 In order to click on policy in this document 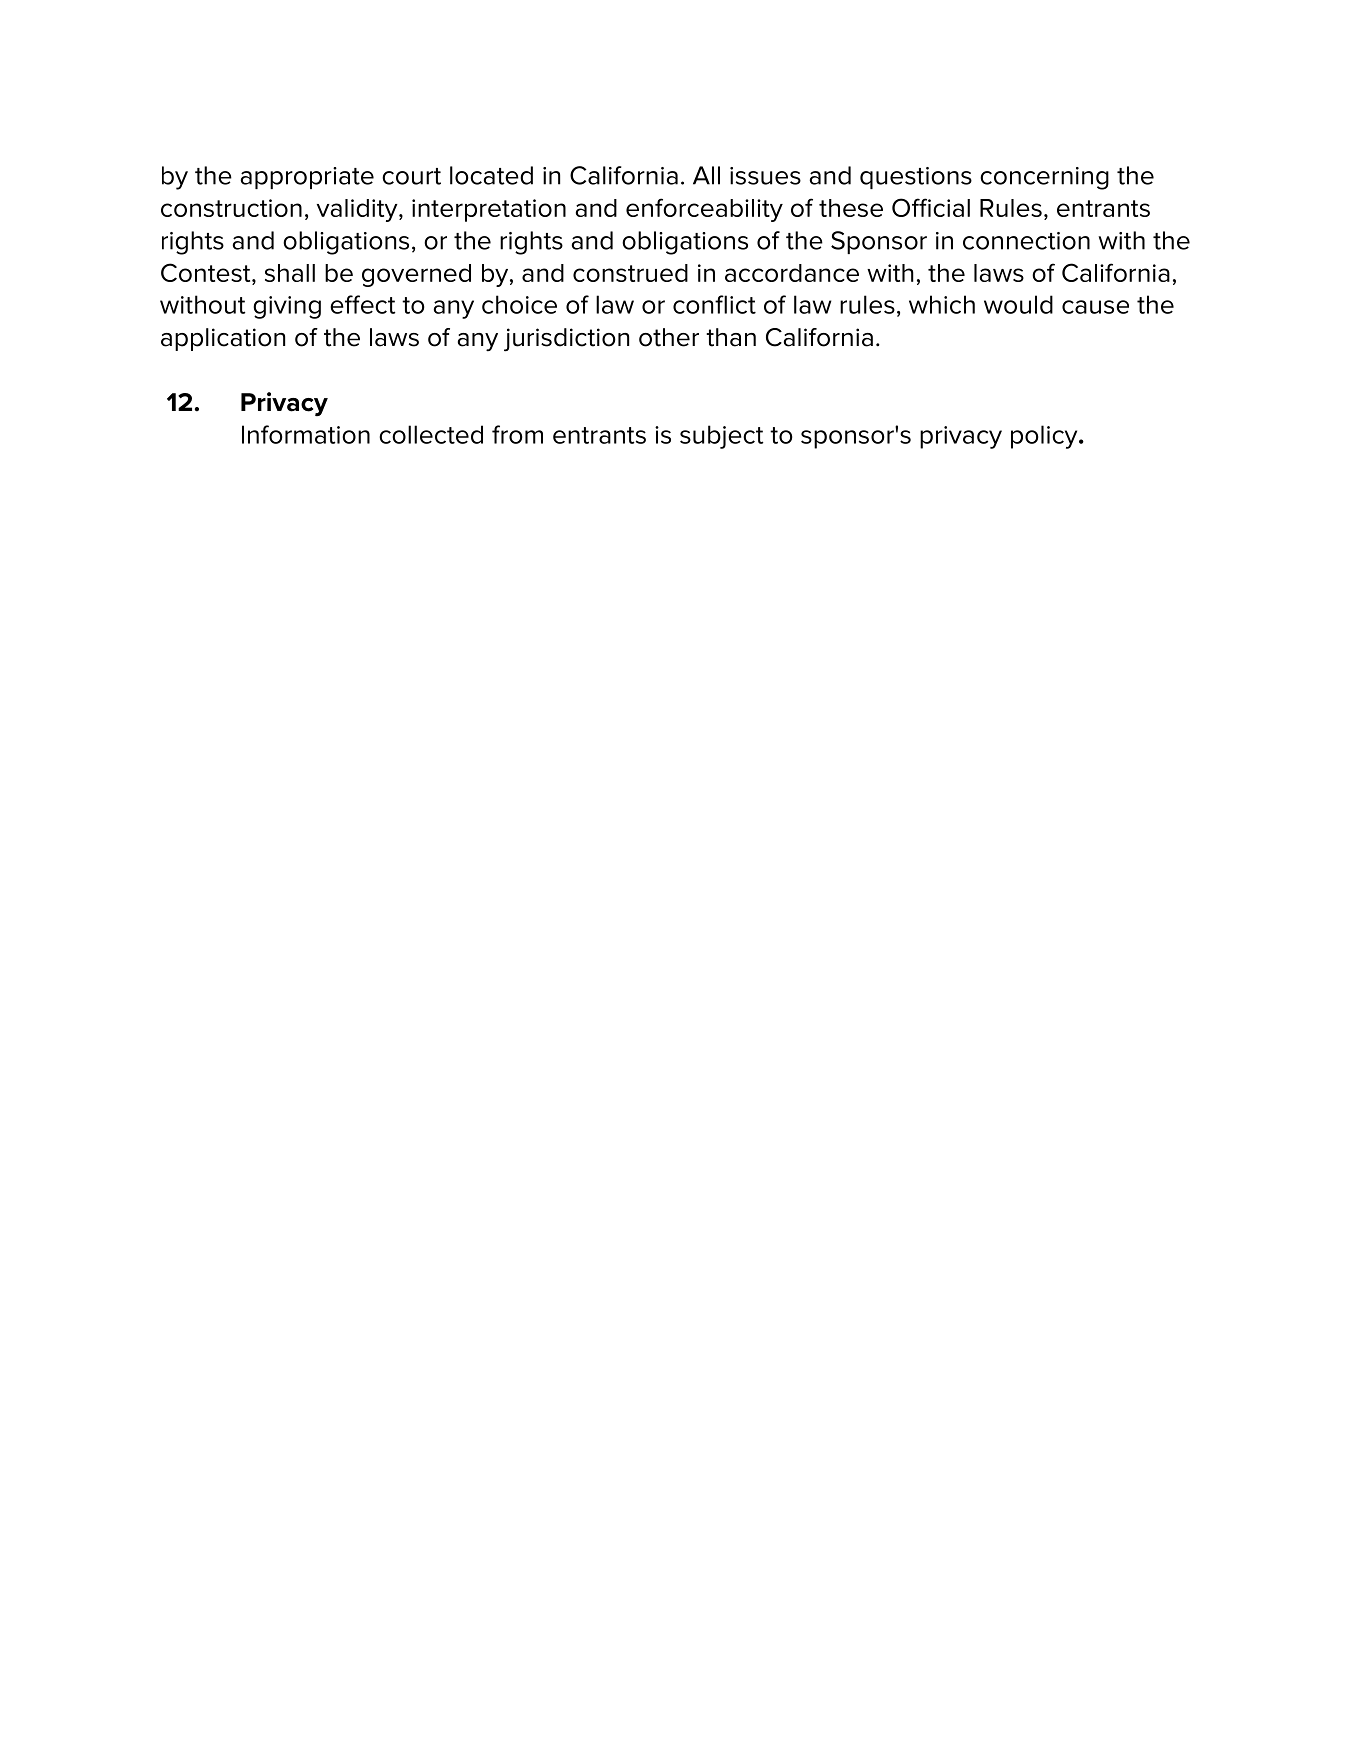, I will do `click(1045, 437)`.
